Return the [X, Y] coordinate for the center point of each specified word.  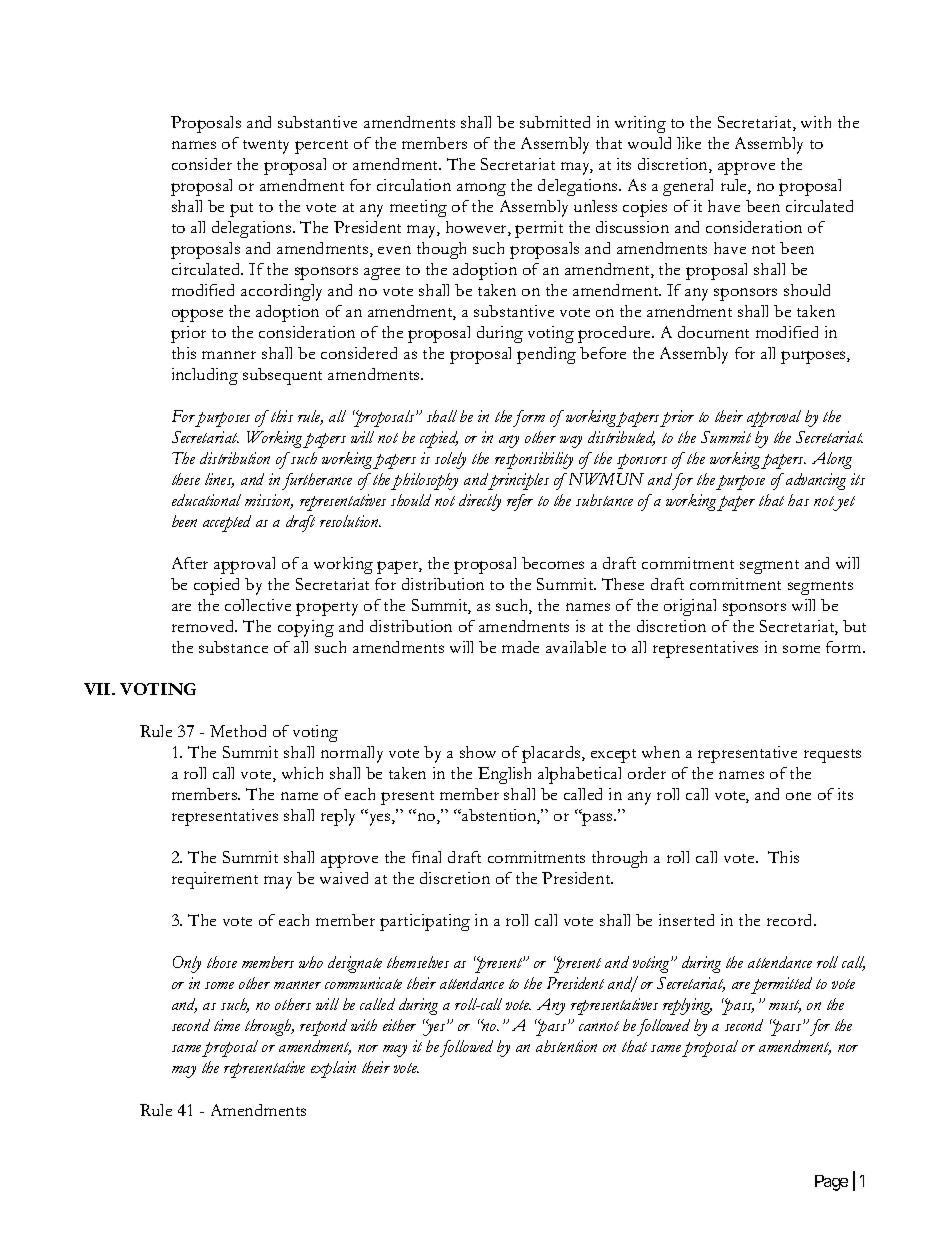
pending [546, 355]
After [190, 563]
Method [238, 731]
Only [187, 964]
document [713, 332]
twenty [266, 147]
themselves [418, 962]
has [798, 500]
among [481, 189]
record [791, 920]
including [205, 376]
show [478, 752]
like [689, 143]
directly [480, 502]
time [227, 1025]
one [798, 796]
